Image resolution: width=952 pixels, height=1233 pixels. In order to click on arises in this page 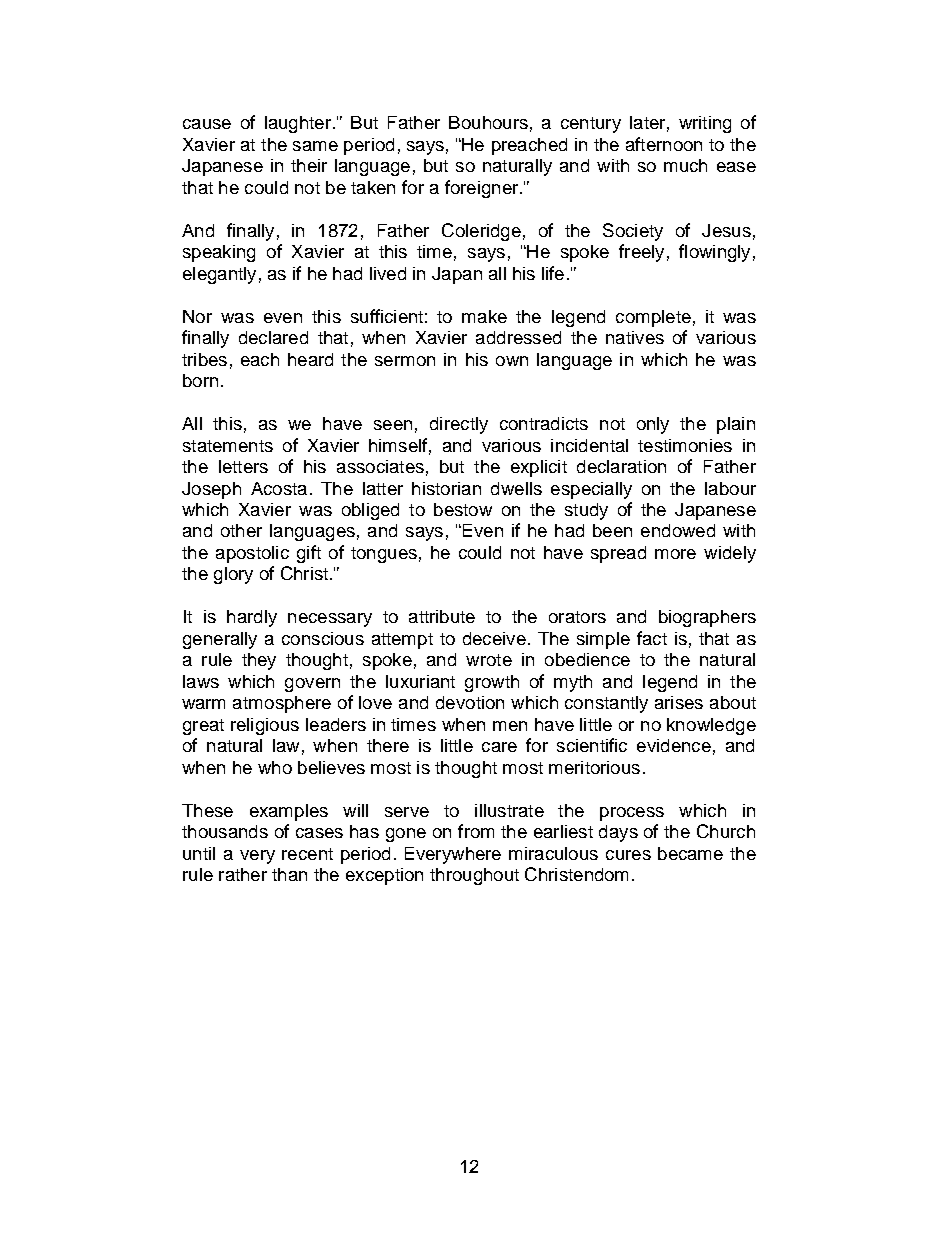, I will do `click(679, 702)`.
